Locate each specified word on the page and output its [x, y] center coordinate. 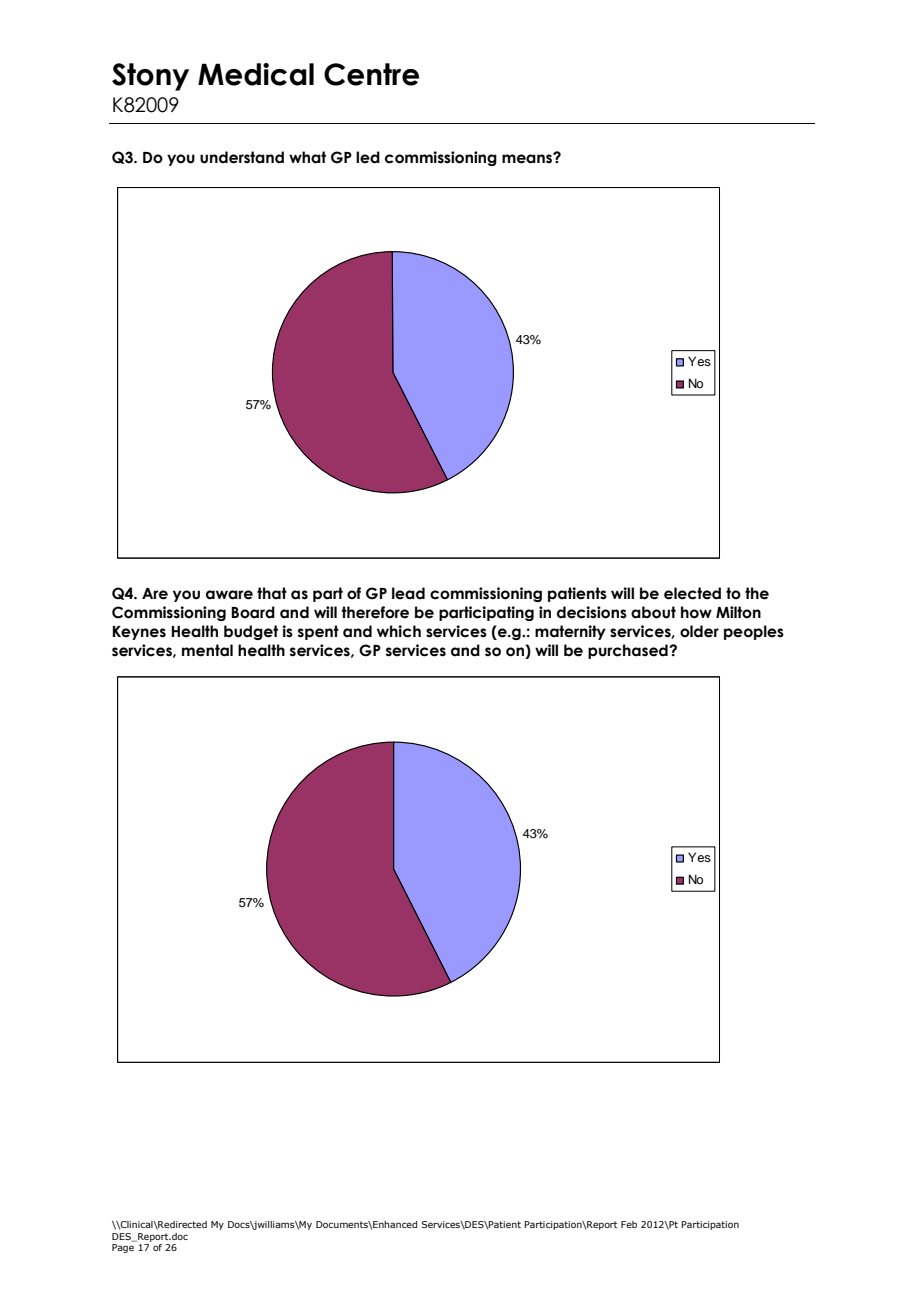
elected [692, 593]
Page [123, 1248]
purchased [629, 651]
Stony [150, 77]
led [368, 157]
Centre [371, 74]
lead [408, 593]
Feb [629, 1224]
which [399, 631]
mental [207, 650]
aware [229, 595]
